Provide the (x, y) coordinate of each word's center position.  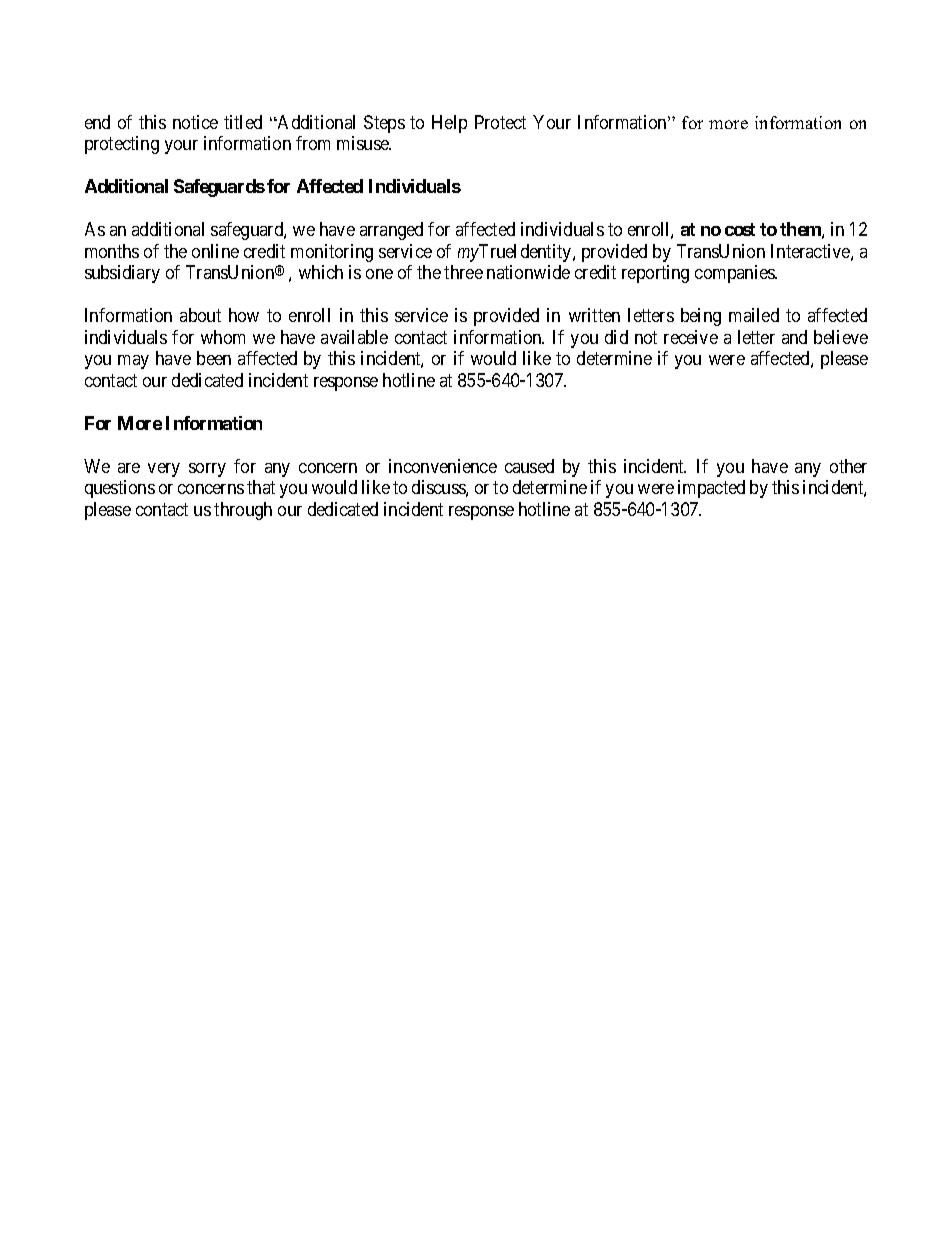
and (794, 337)
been (214, 358)
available (354, 337)
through (243, 511)
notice (195, 122)
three (463, 272)
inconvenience (443, 466)
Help (449, 124)
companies (735, 274)
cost (740, 229)
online (215, 251)
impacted (711, 489)
